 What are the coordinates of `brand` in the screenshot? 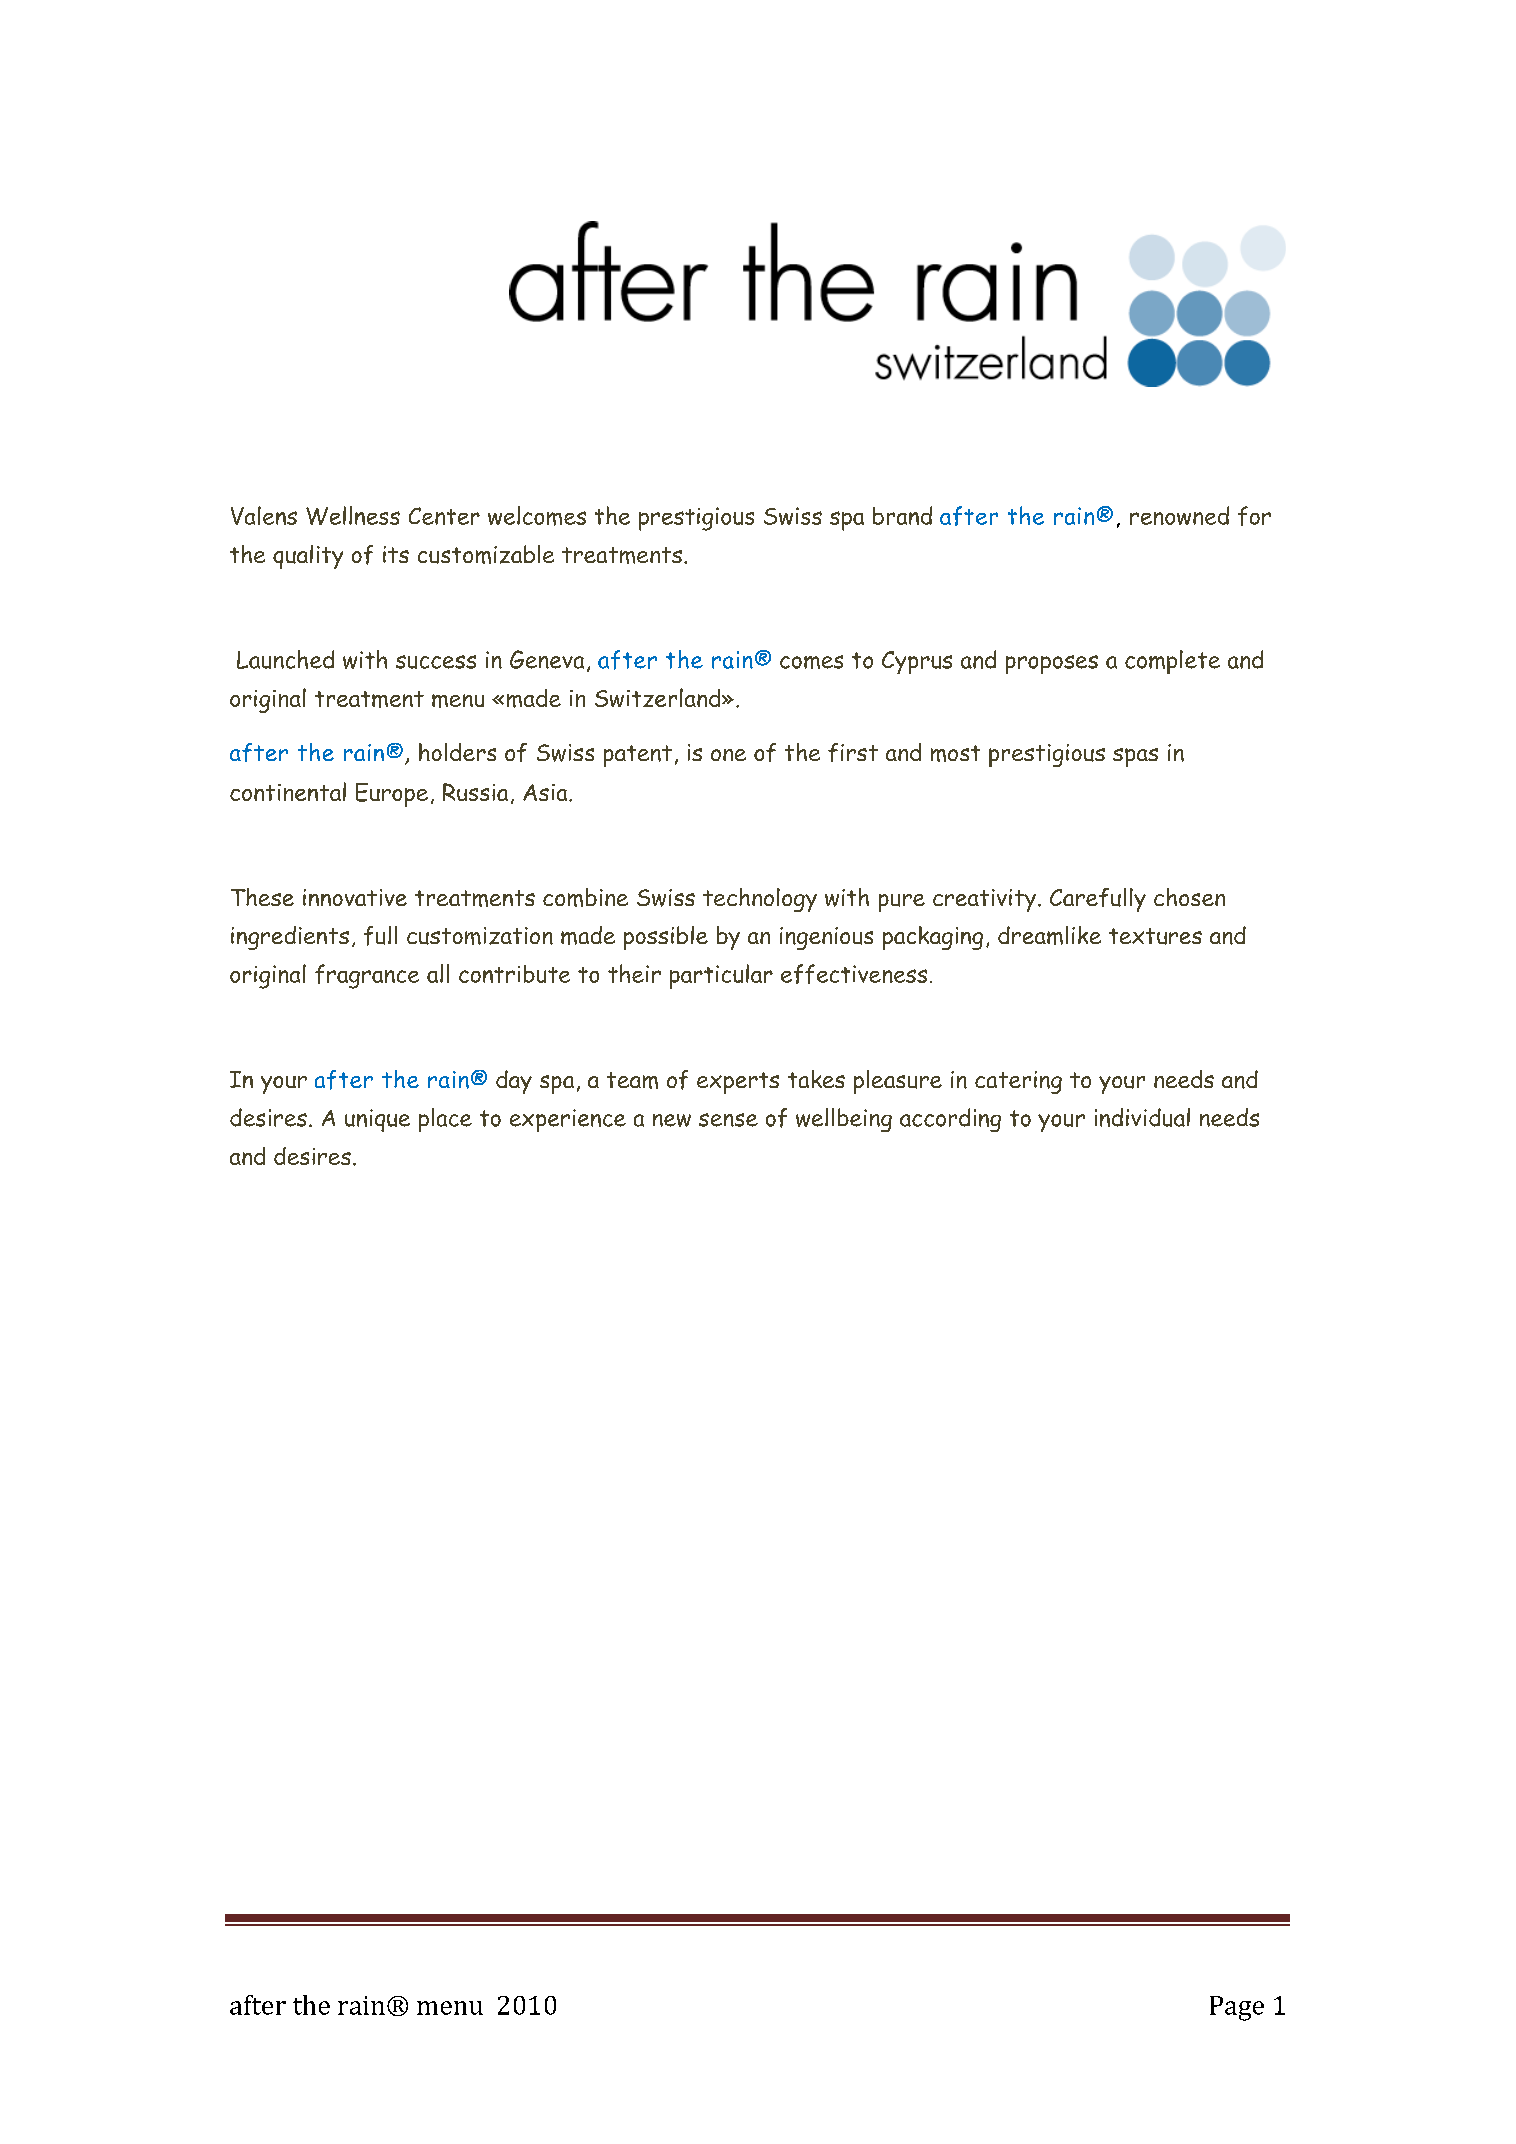 It's located at (902, 515).
